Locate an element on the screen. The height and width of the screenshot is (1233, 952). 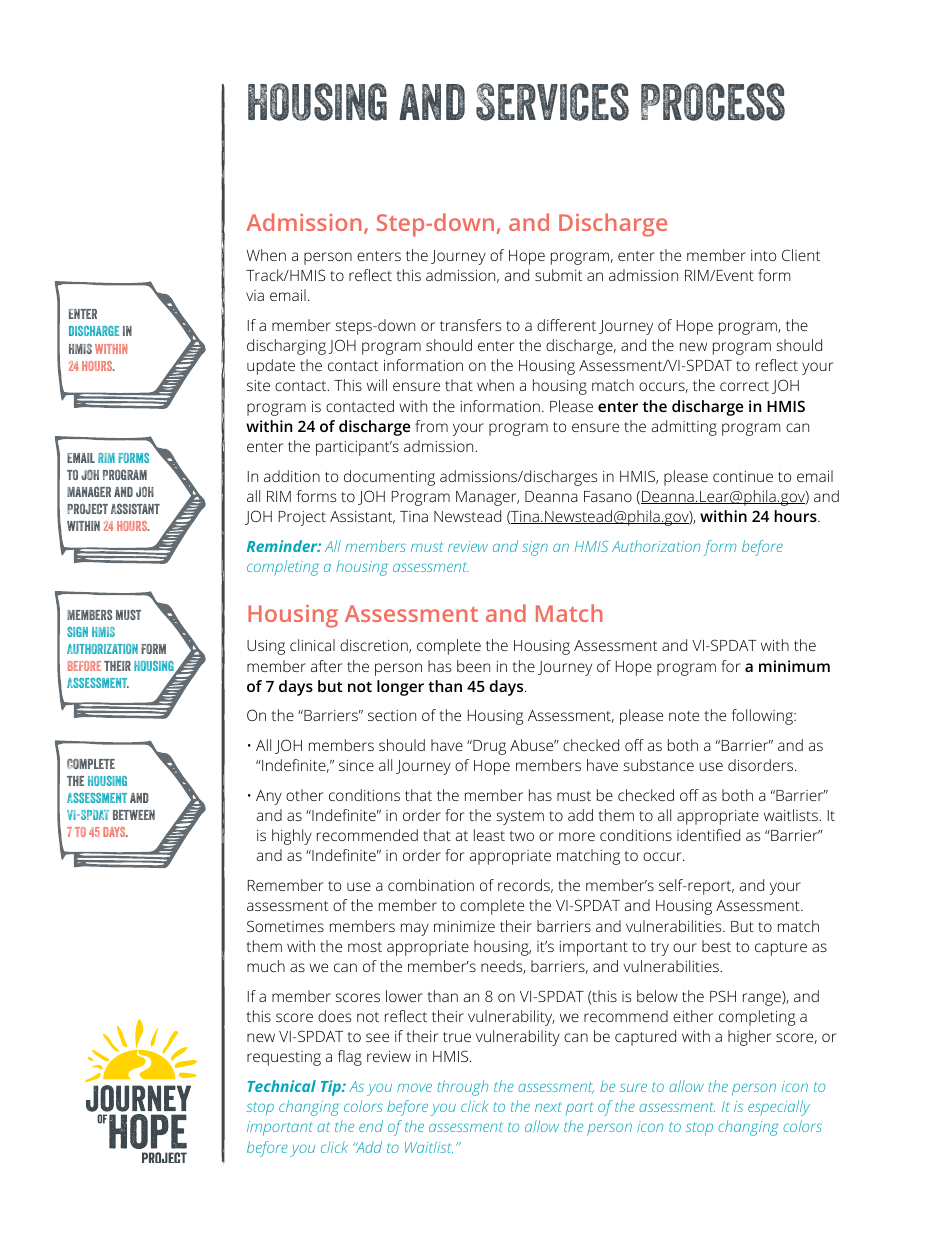
highly is located at coordinates (292, 837).
